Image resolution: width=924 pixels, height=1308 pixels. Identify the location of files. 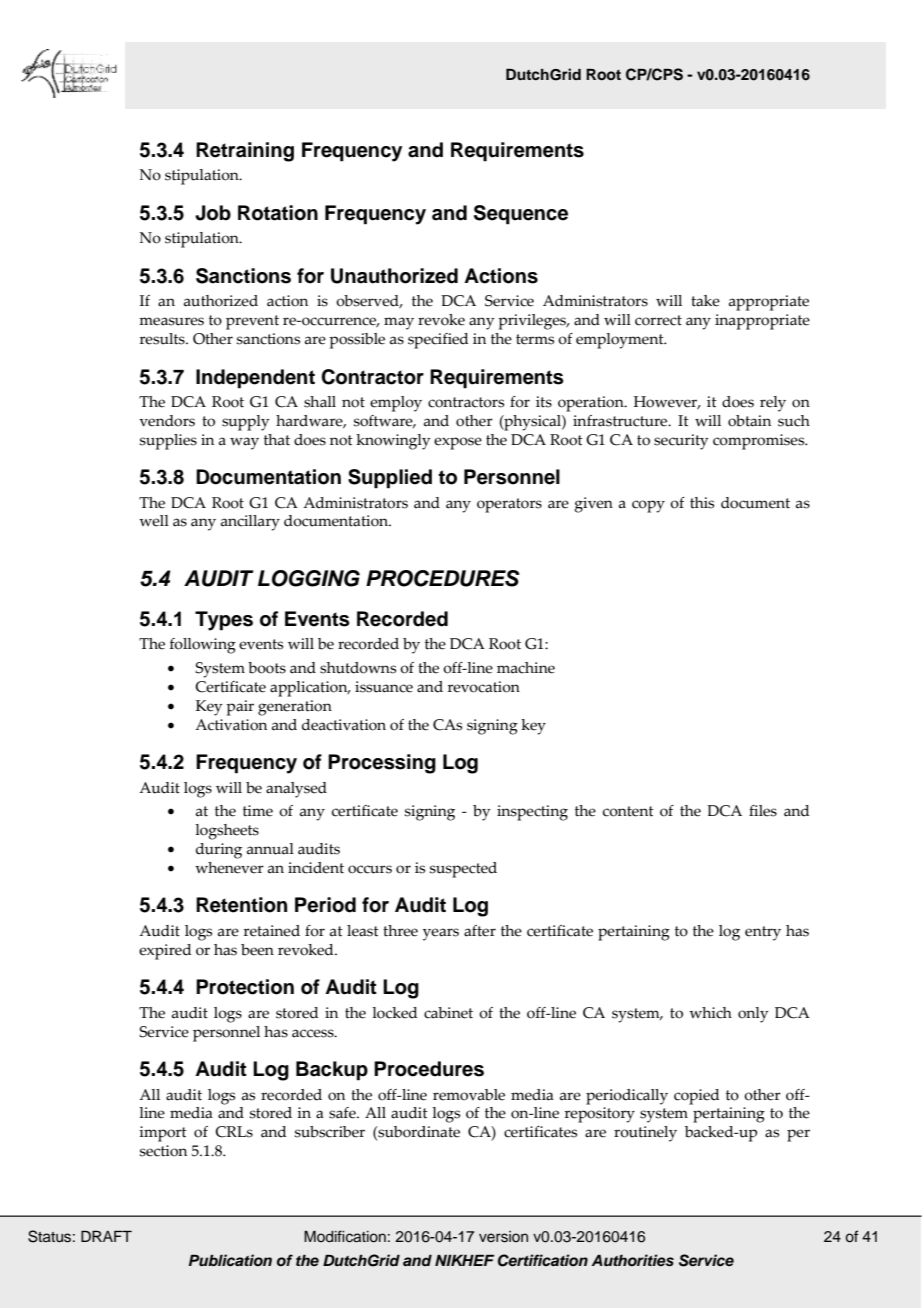
(763, 811).
